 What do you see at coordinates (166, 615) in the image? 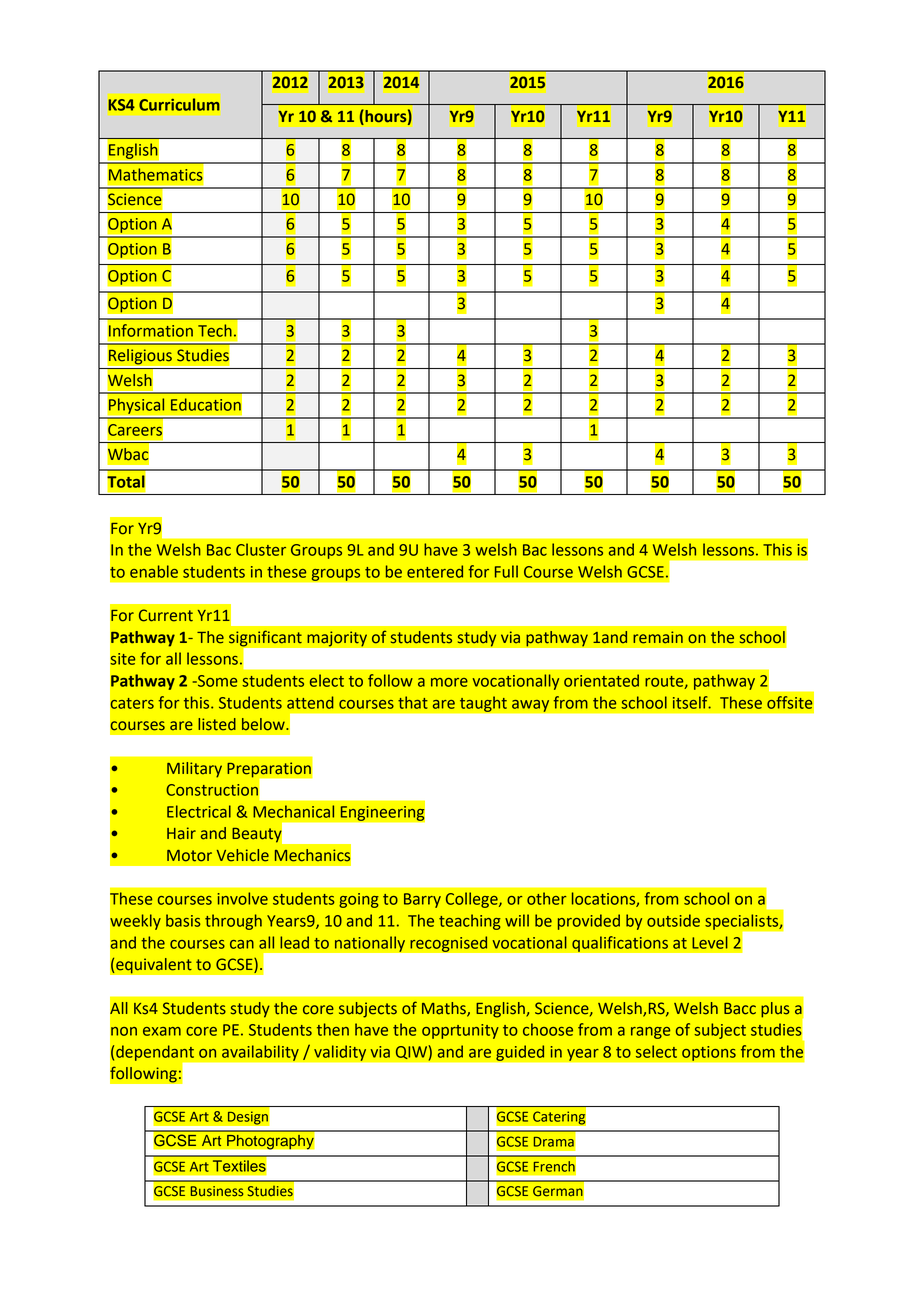
I see `Current` at bounding box center [166, 615].
